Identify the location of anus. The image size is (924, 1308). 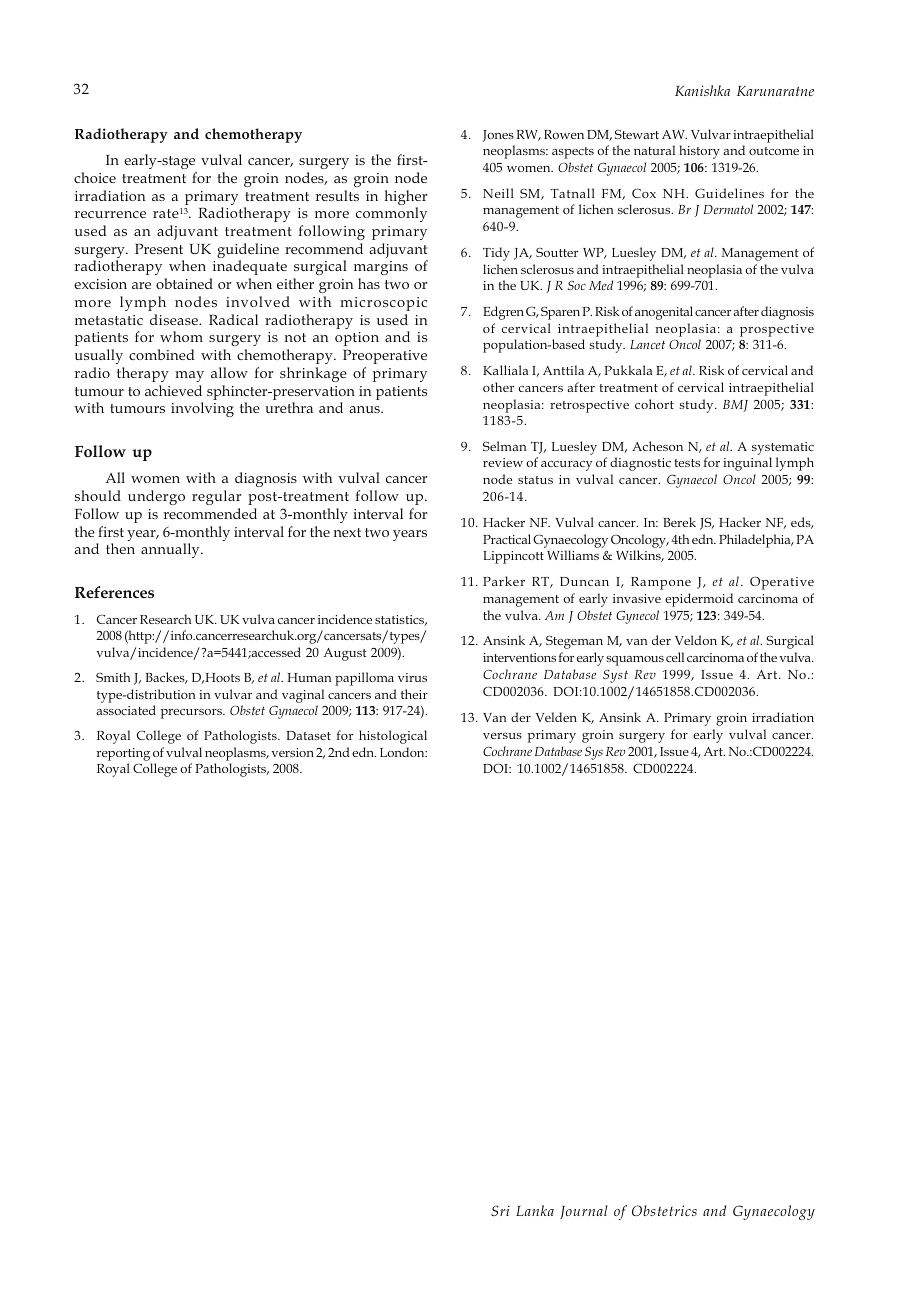
(365, 409).
